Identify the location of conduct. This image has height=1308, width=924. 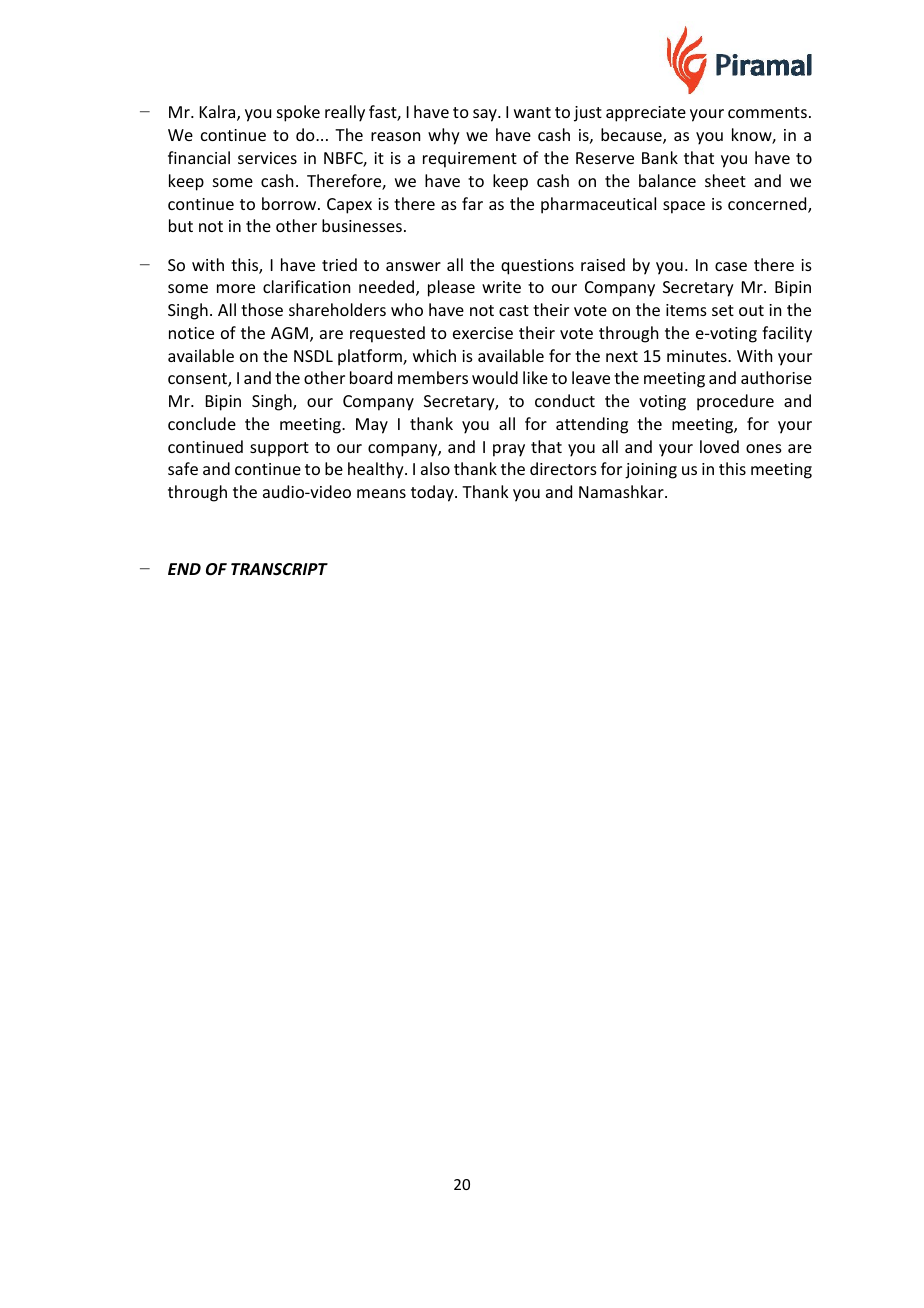
(565, 400).
